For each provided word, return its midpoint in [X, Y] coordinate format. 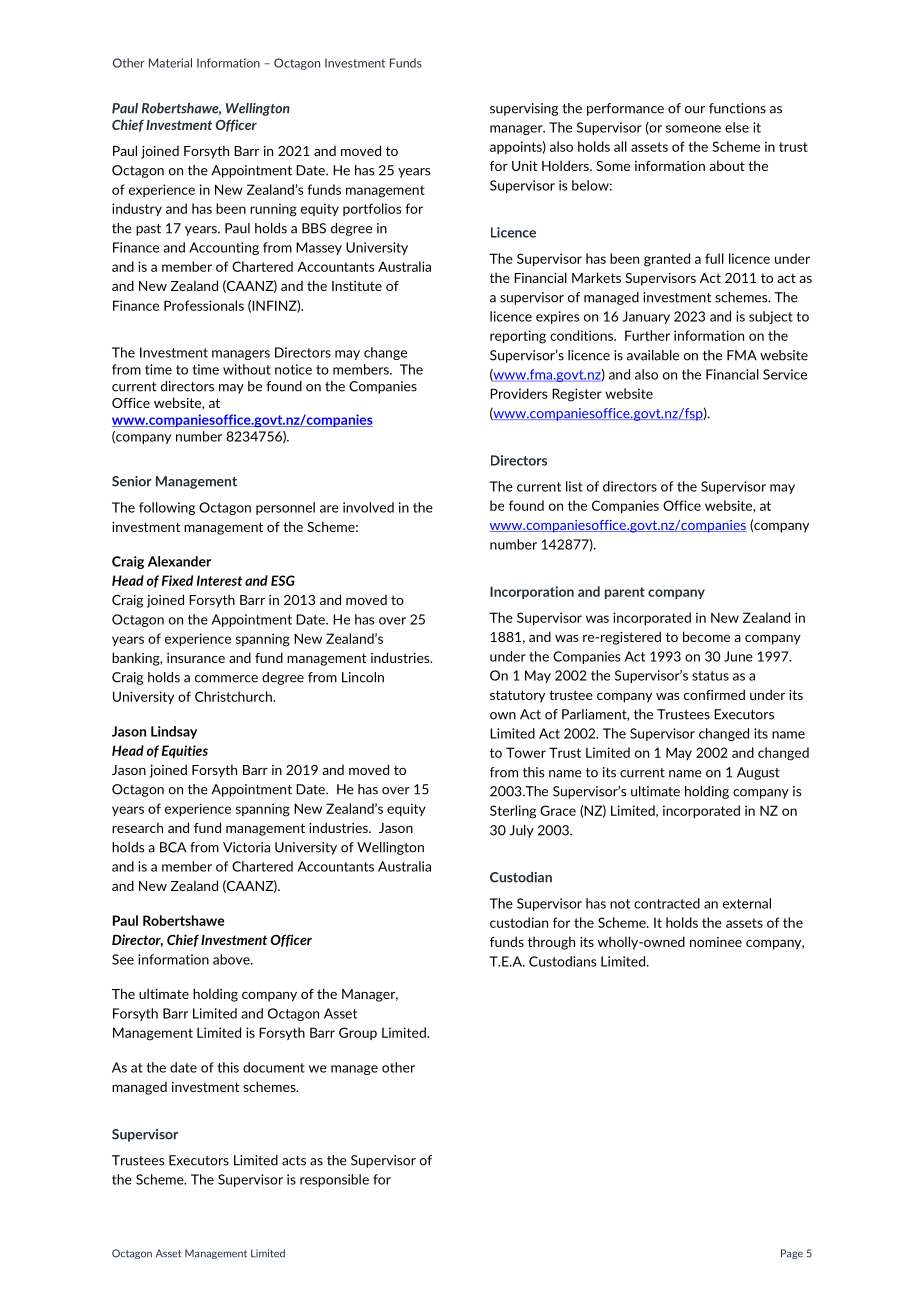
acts [294, 1161]
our [695, 110]
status [710, 676]
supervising [524, 109]
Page [792, 1254]
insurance [196, 658]
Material [170, 63]
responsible [334, 1180]
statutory [517, 696]
